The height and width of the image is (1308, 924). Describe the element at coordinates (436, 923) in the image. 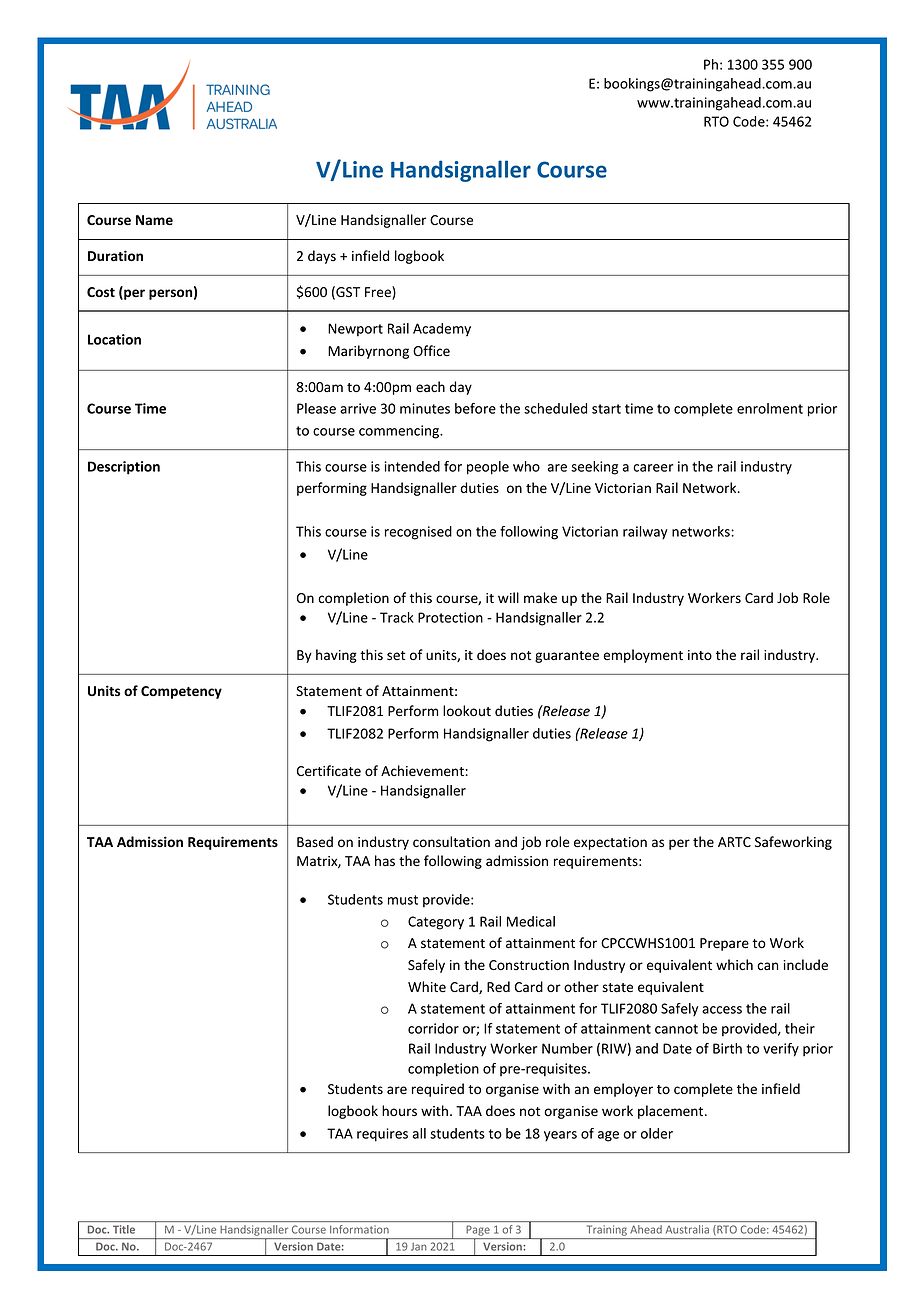

I see `Category` at that location.
